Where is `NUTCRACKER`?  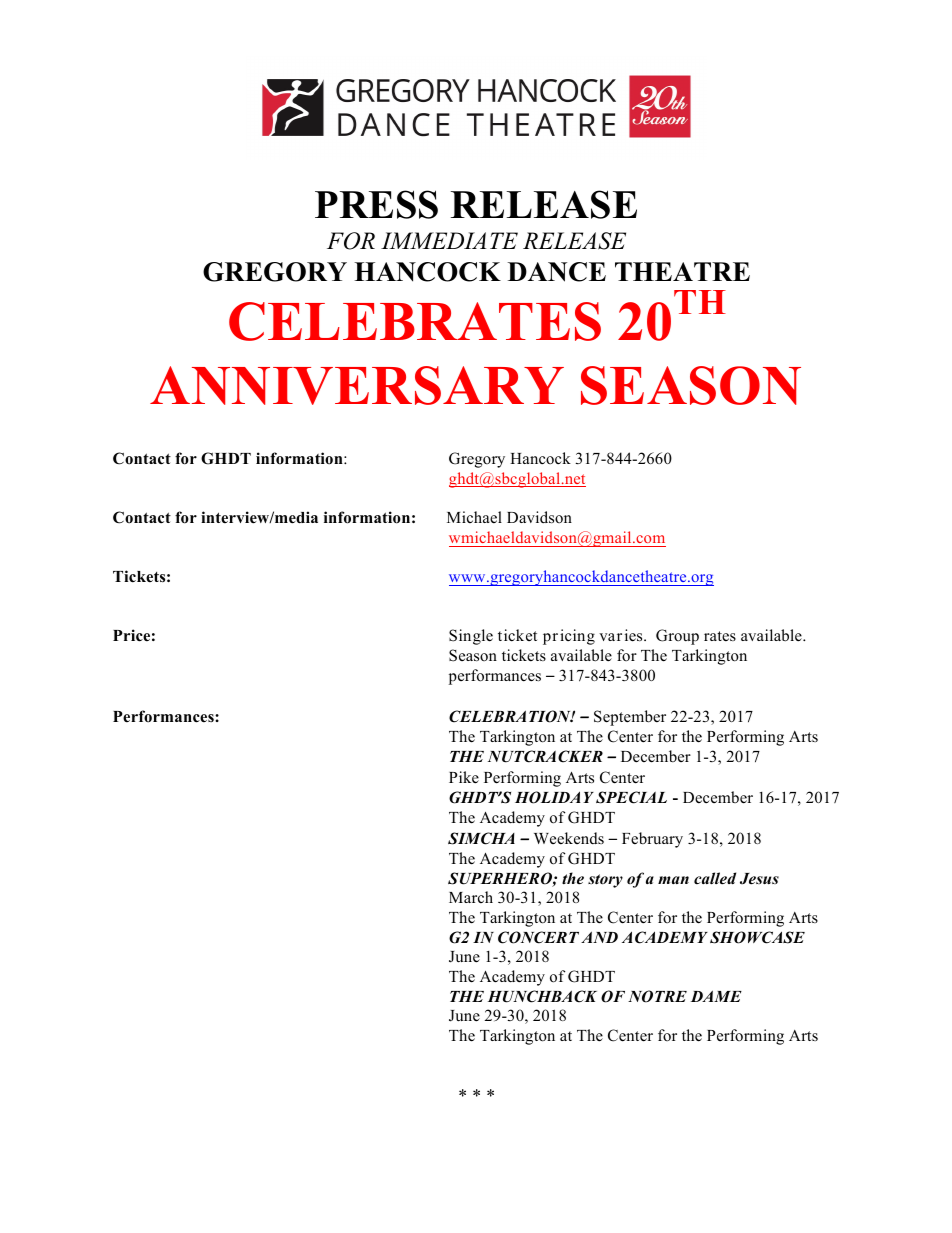
NUTCRACKER is located at coordinates (545, 756).
